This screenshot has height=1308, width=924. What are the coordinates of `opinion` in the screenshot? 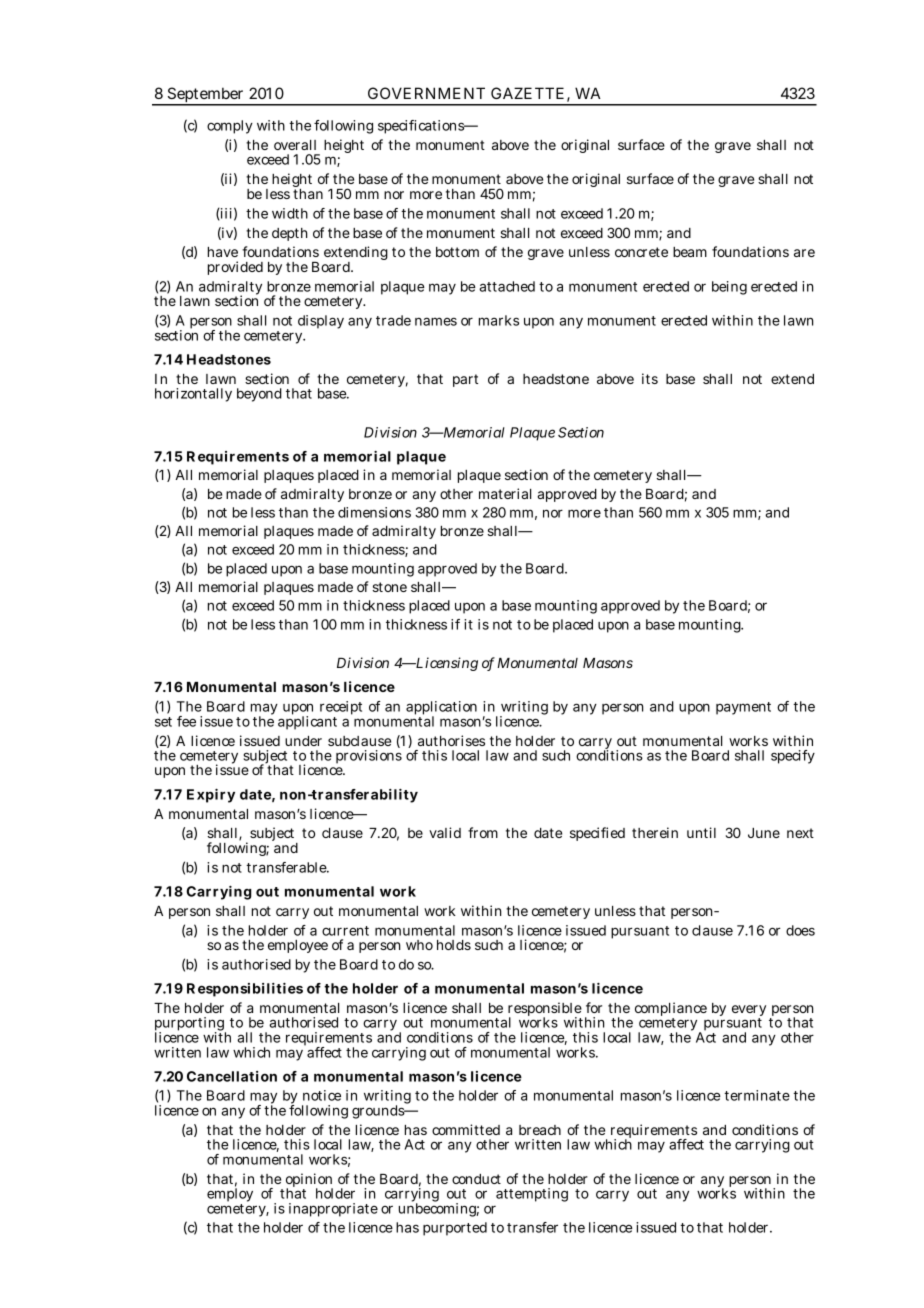 It's located at (309, 1181).
